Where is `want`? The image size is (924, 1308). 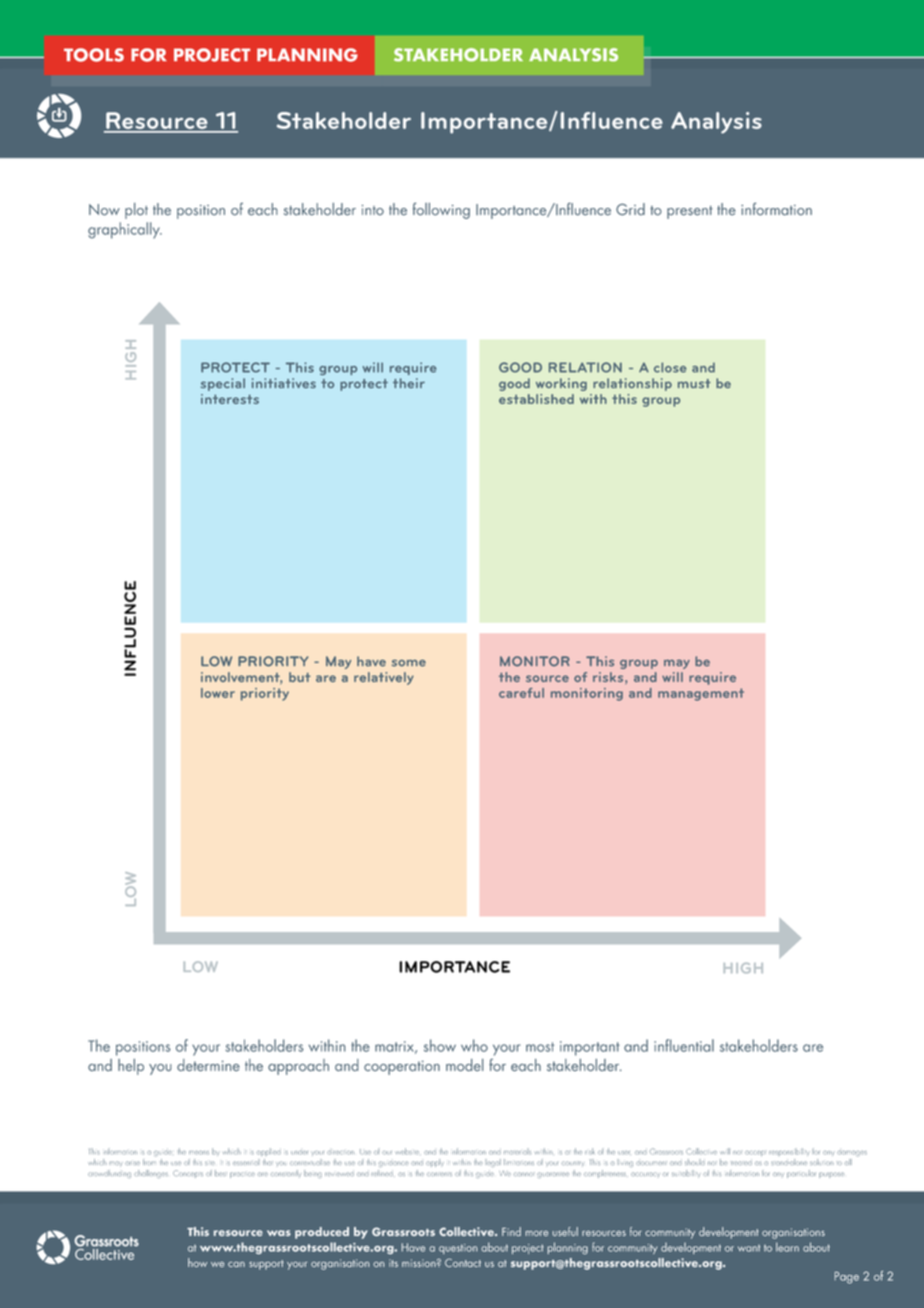
want is located at coordinates (749, 1248).
